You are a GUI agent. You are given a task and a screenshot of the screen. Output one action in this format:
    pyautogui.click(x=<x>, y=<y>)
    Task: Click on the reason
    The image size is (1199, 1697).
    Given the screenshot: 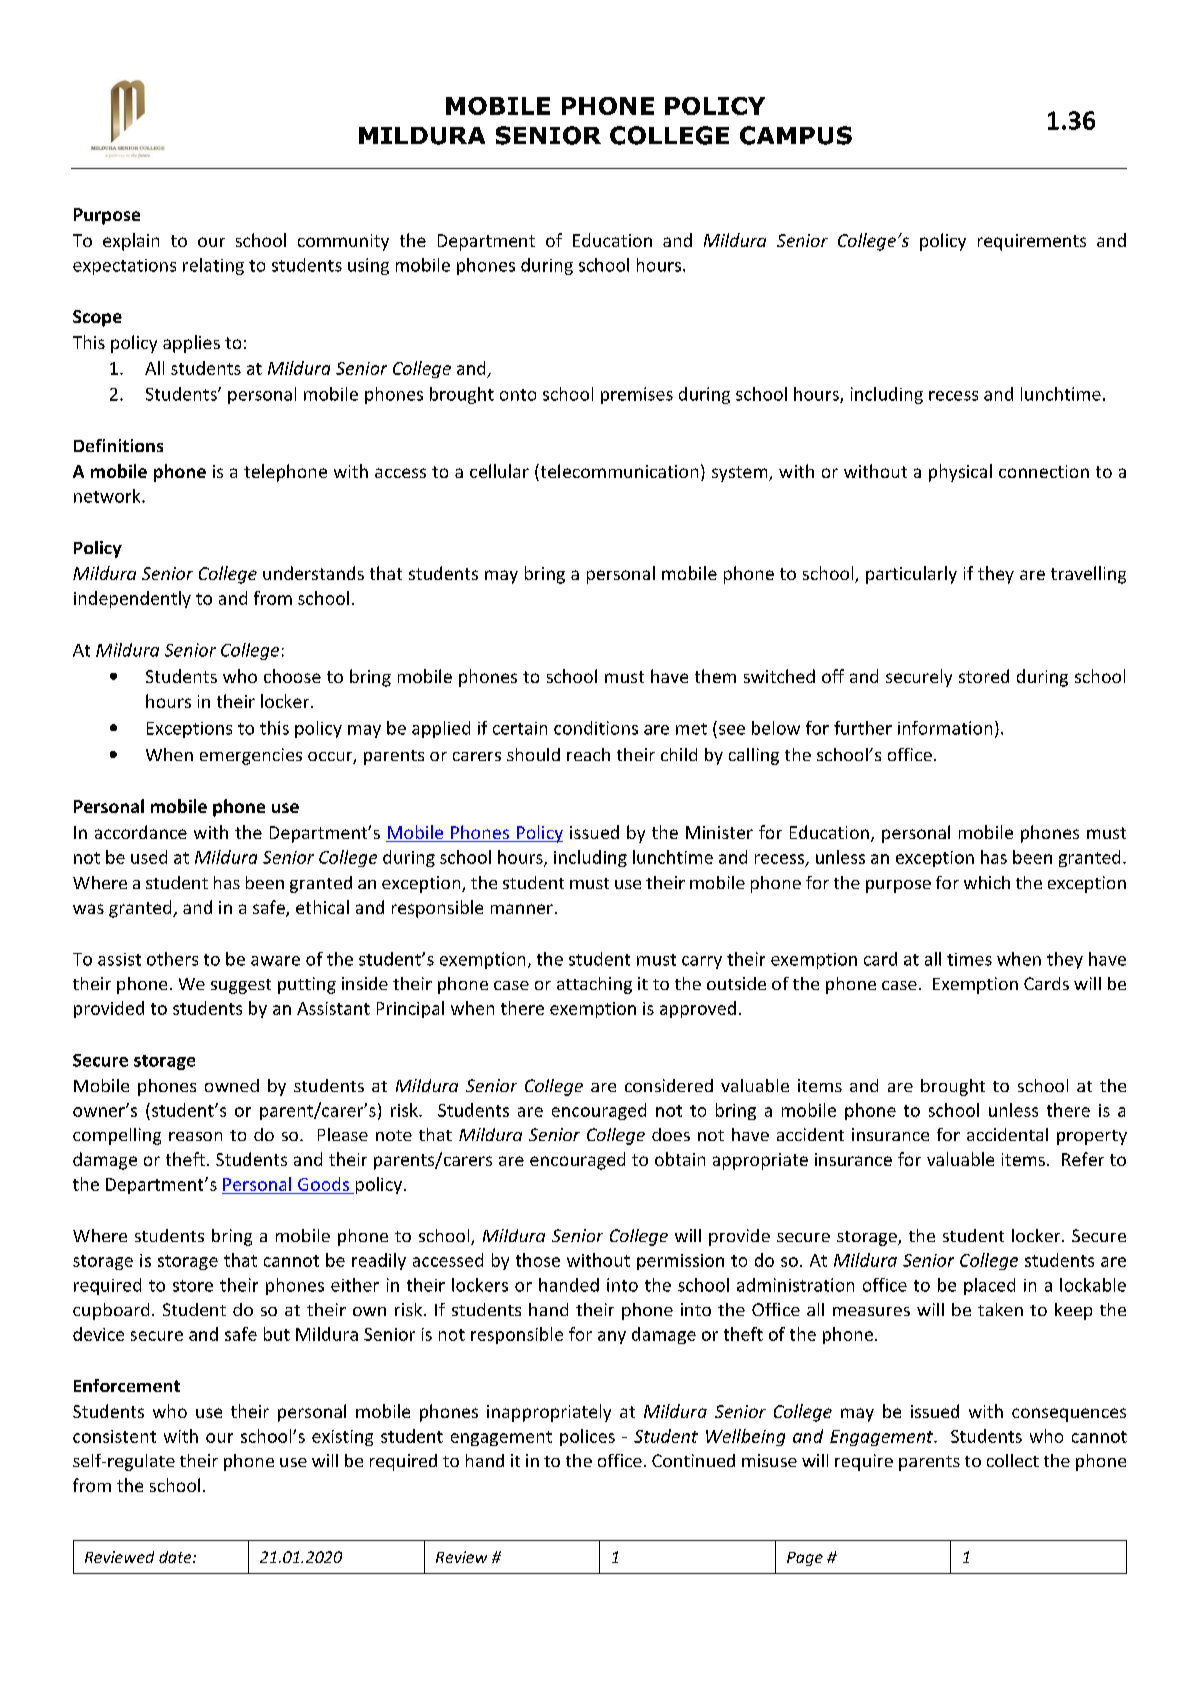 What is the action you would take?
    pyautogui.click(x=195, y=1136)
